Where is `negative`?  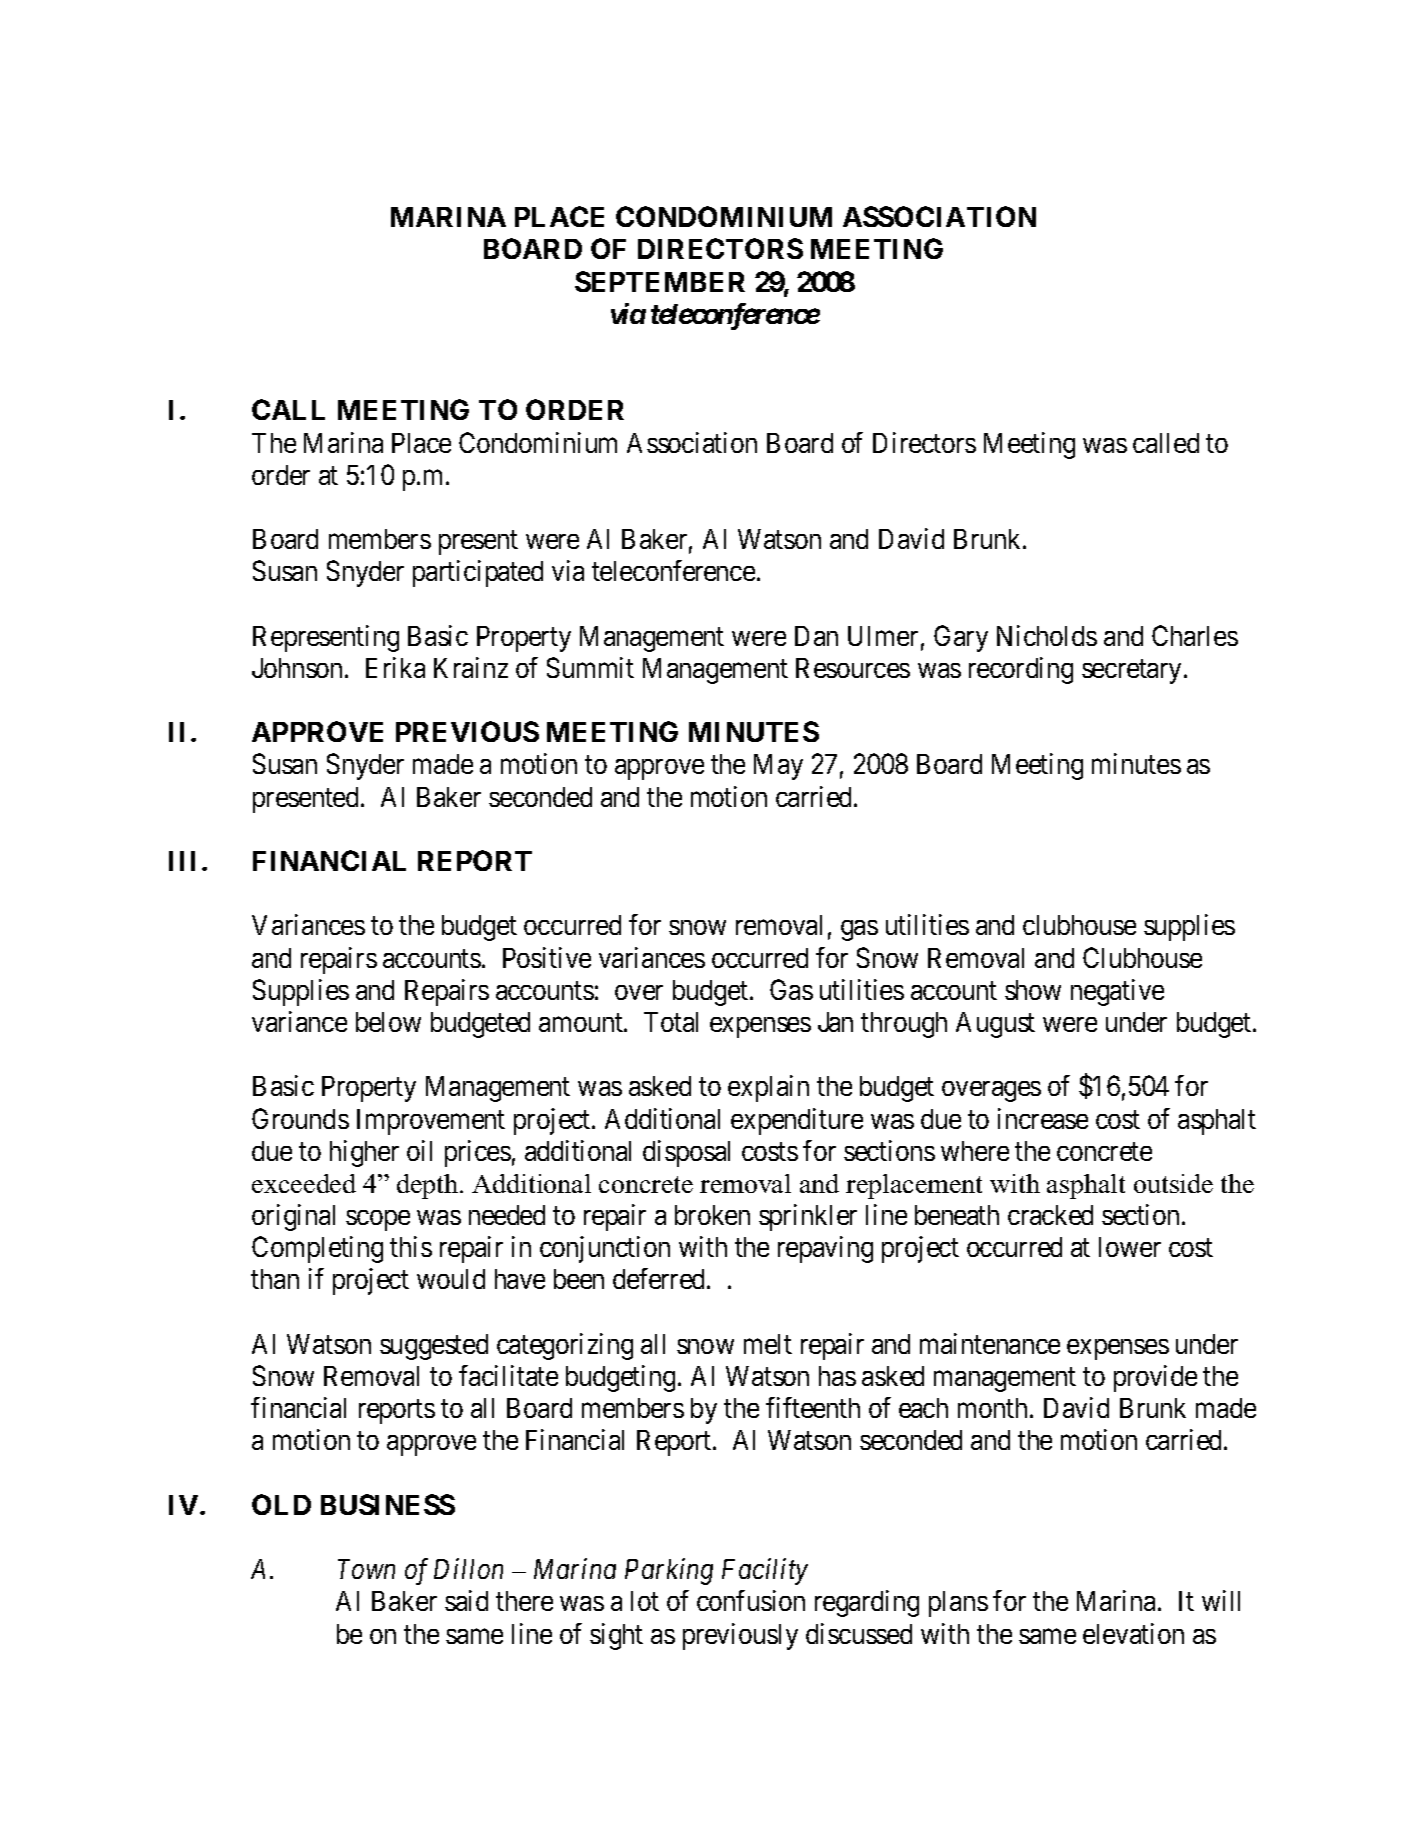 negative is located at coordinates (1117, 992).
